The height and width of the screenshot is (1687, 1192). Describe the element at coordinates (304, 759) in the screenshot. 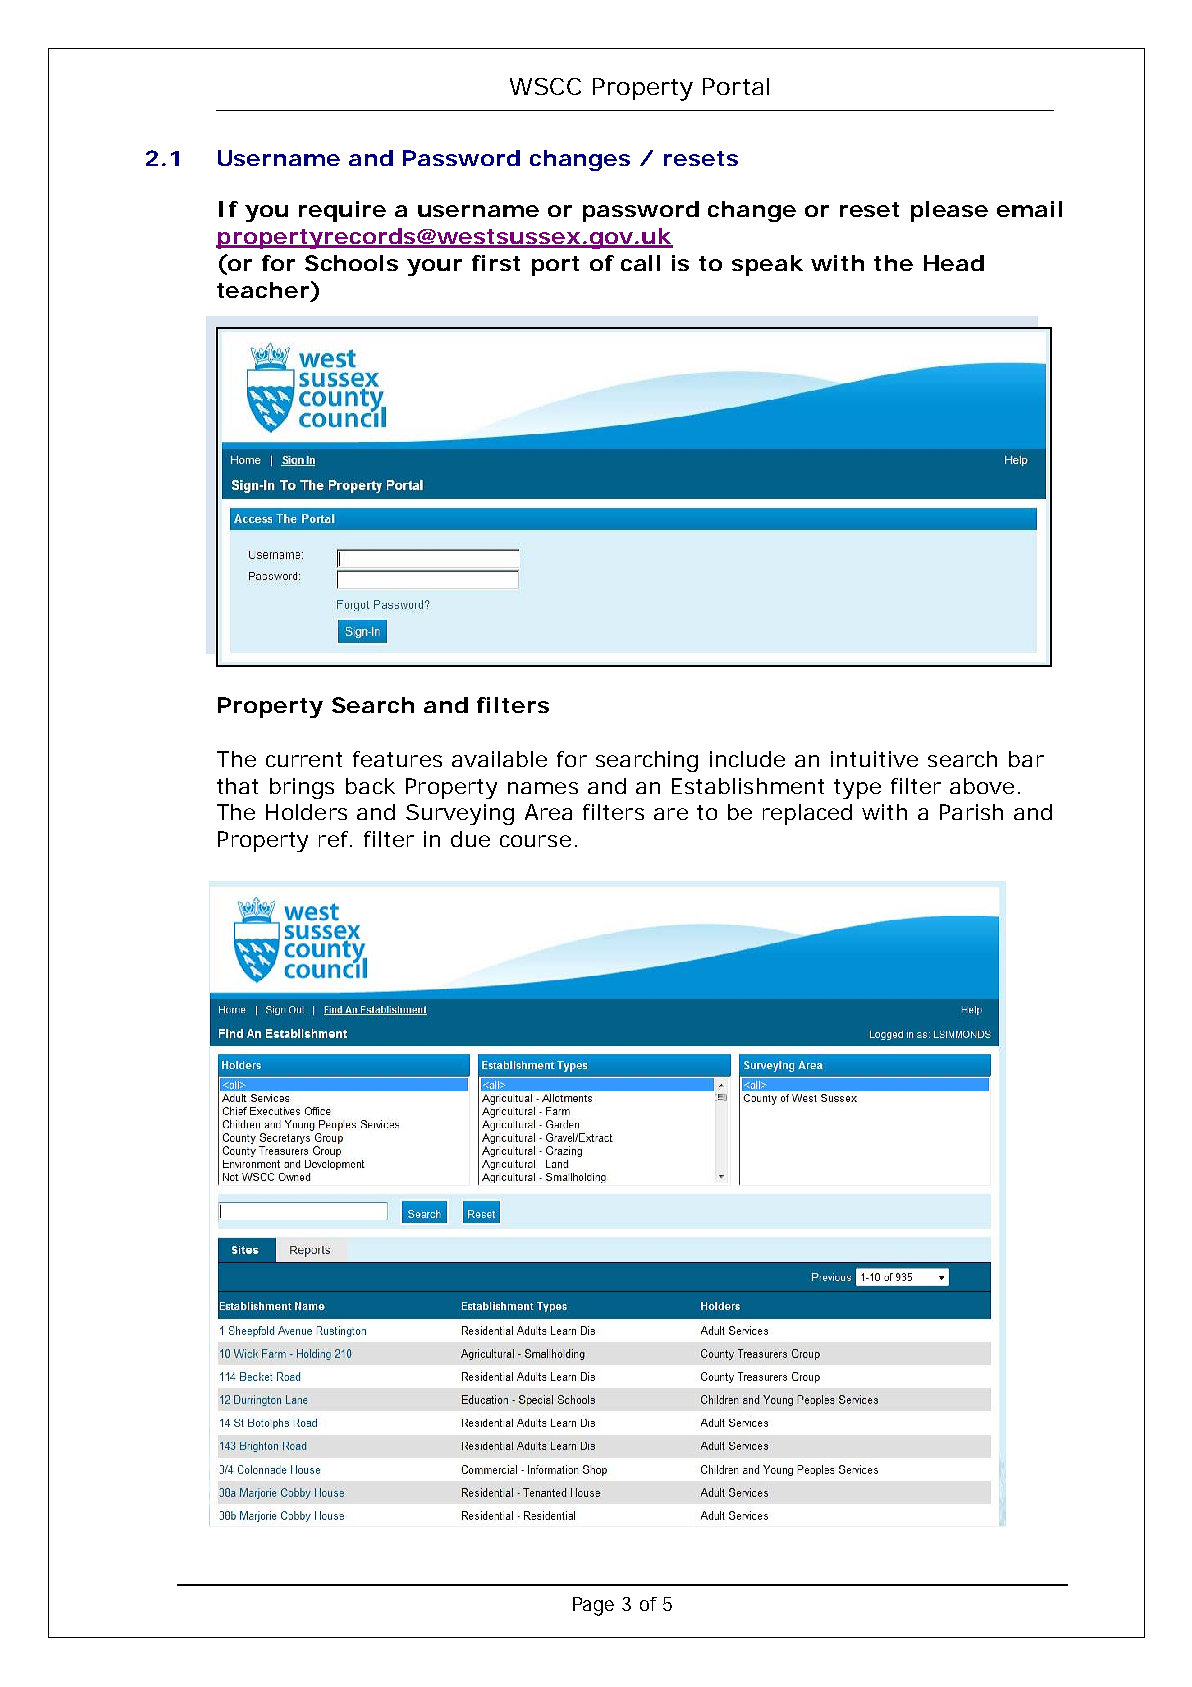

I see `current` at that location.
